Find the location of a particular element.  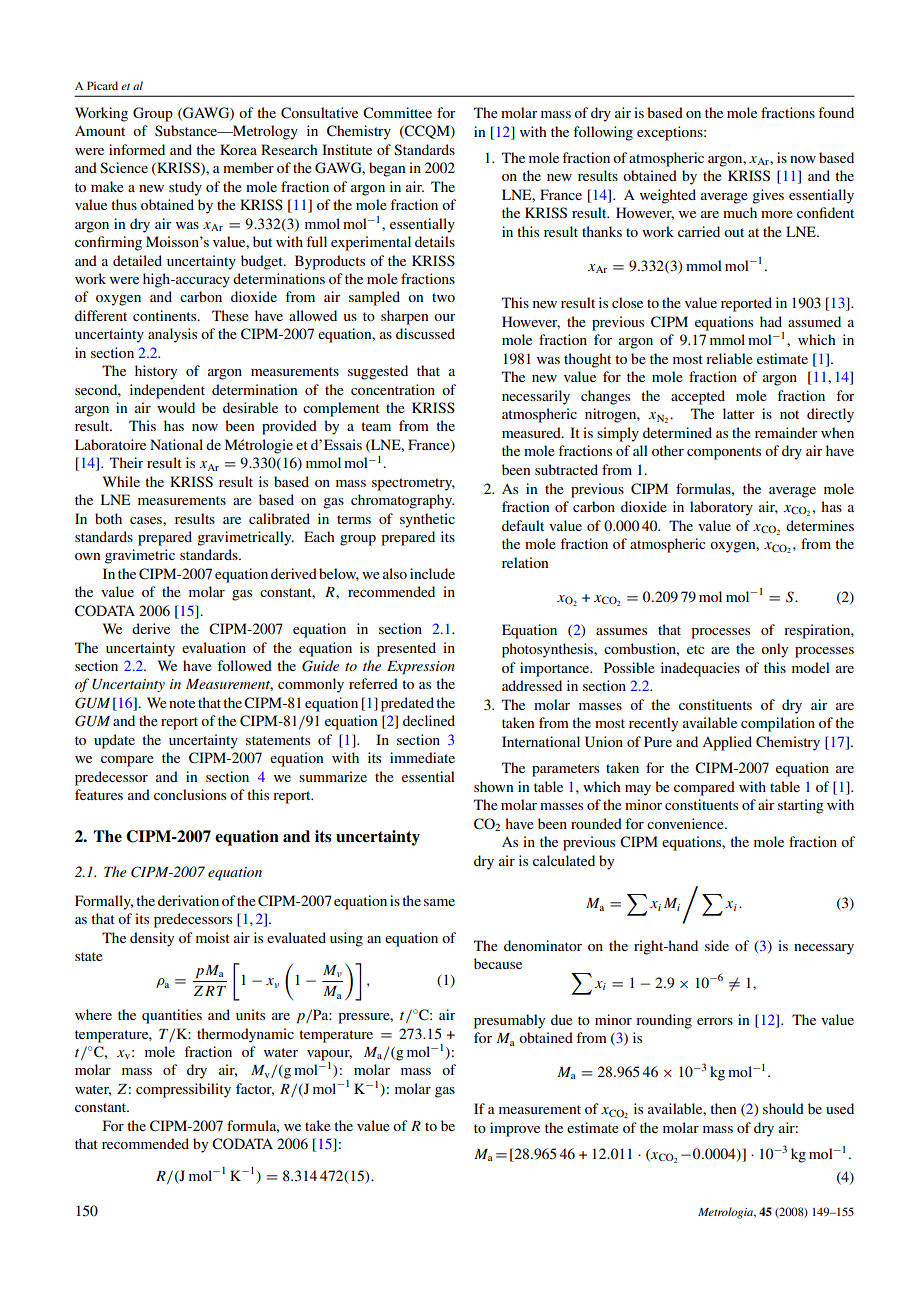

informed is located at coordinates (137, 149).
